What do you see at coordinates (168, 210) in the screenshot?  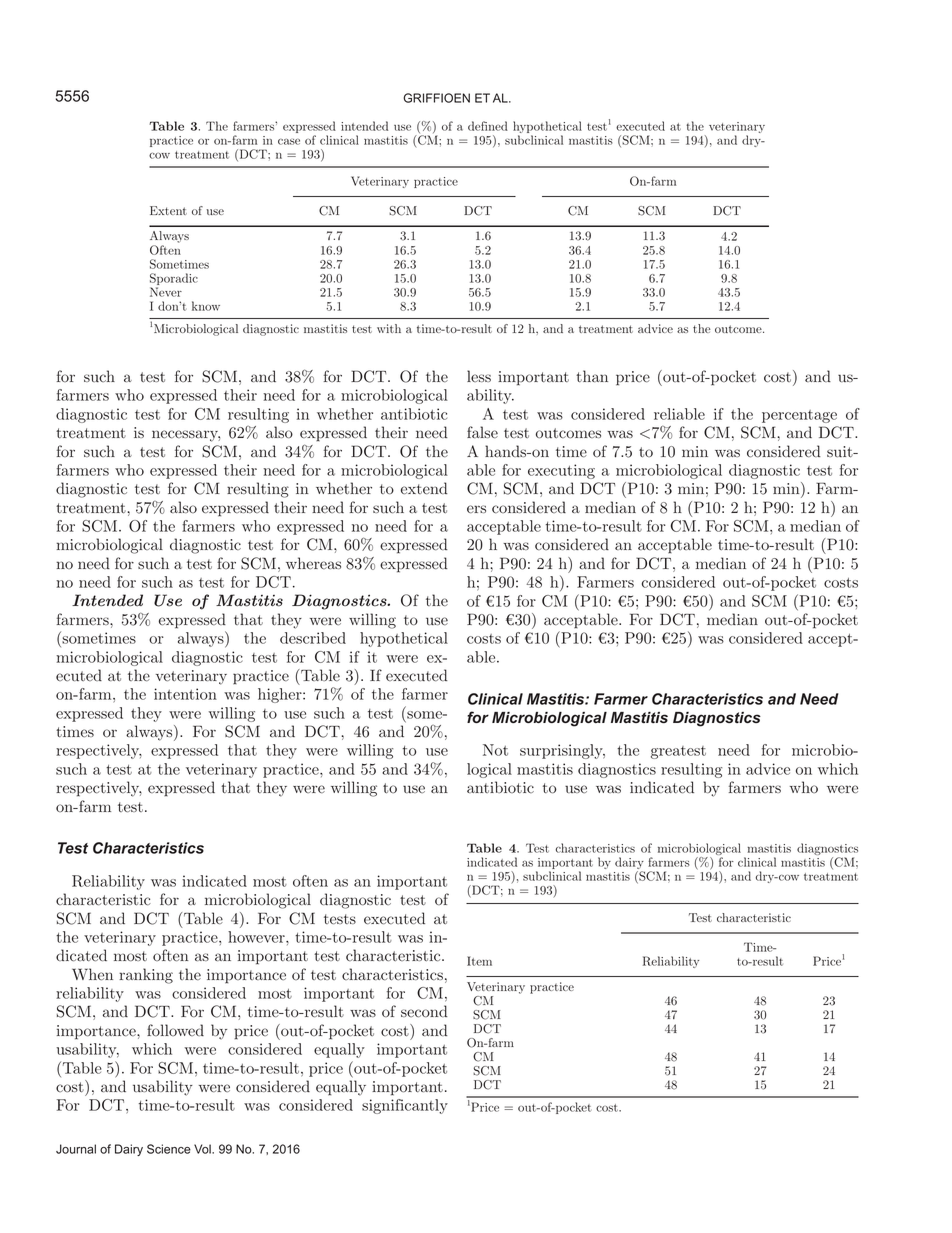 I see `Extent` at bounding box center [168, 210].
